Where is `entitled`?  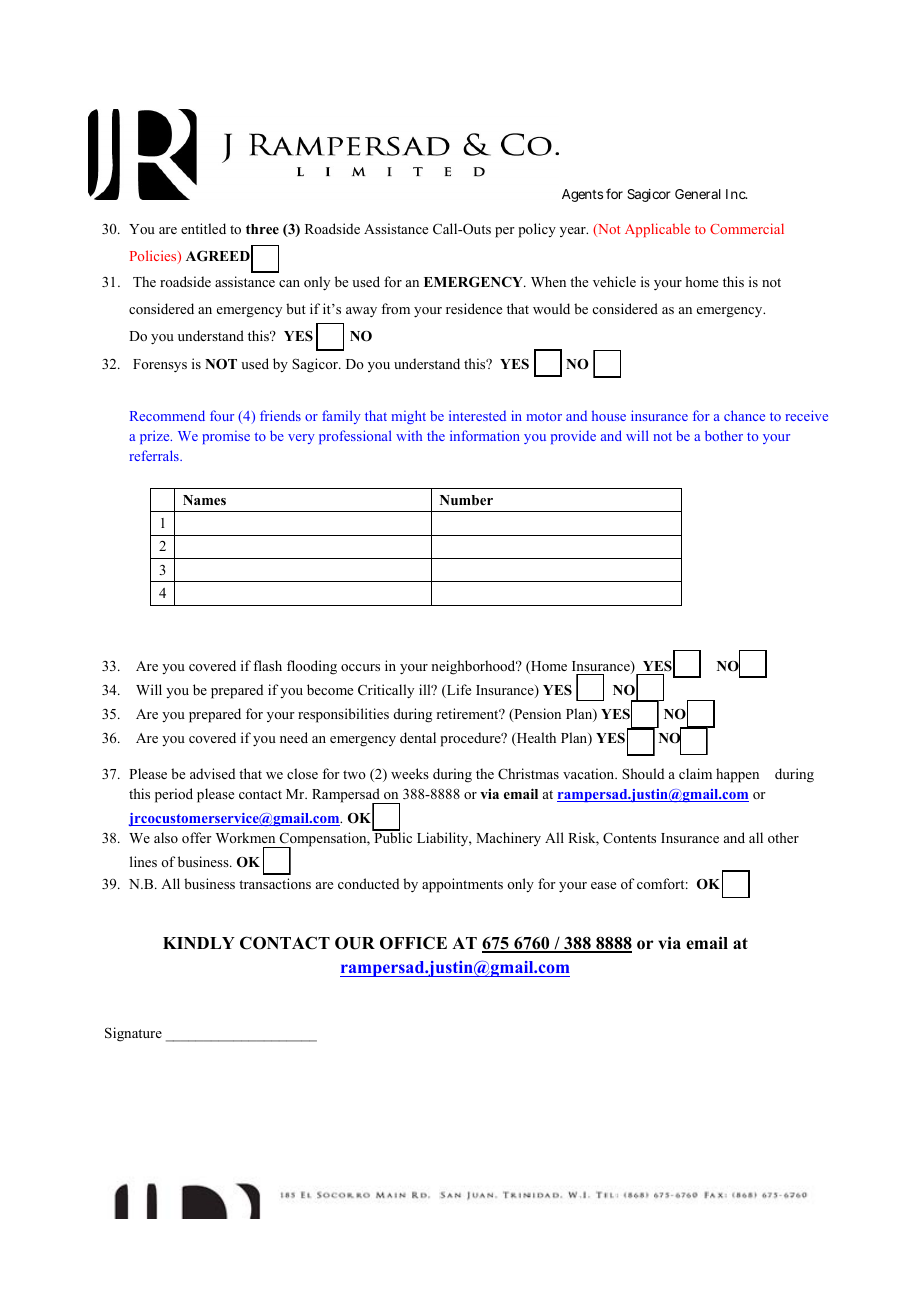 entitled is located at coordinates (203, 228).
